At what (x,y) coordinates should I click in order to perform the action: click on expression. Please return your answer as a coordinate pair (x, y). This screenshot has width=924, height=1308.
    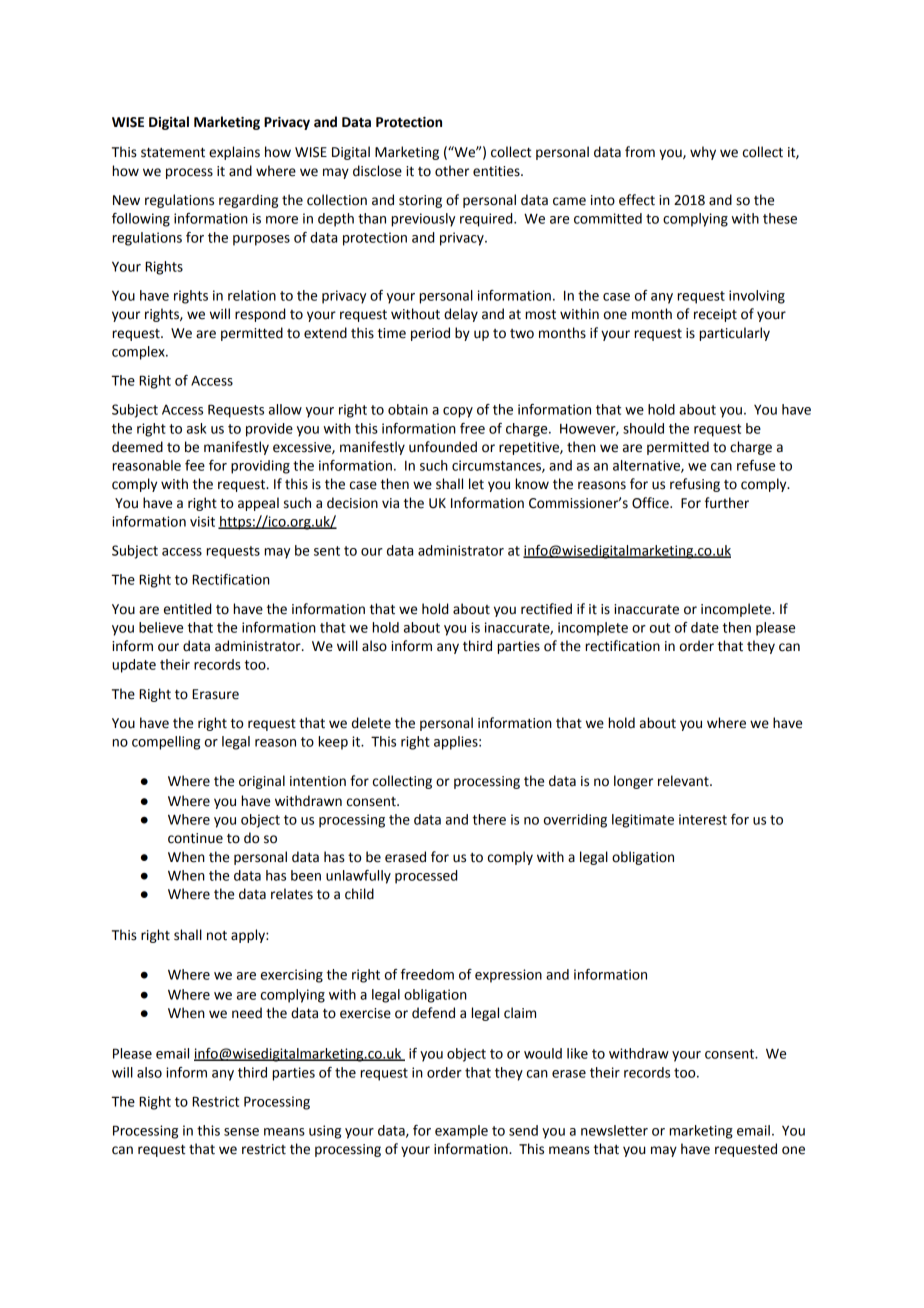
    Looking at the image, I should click on (508, 976).
